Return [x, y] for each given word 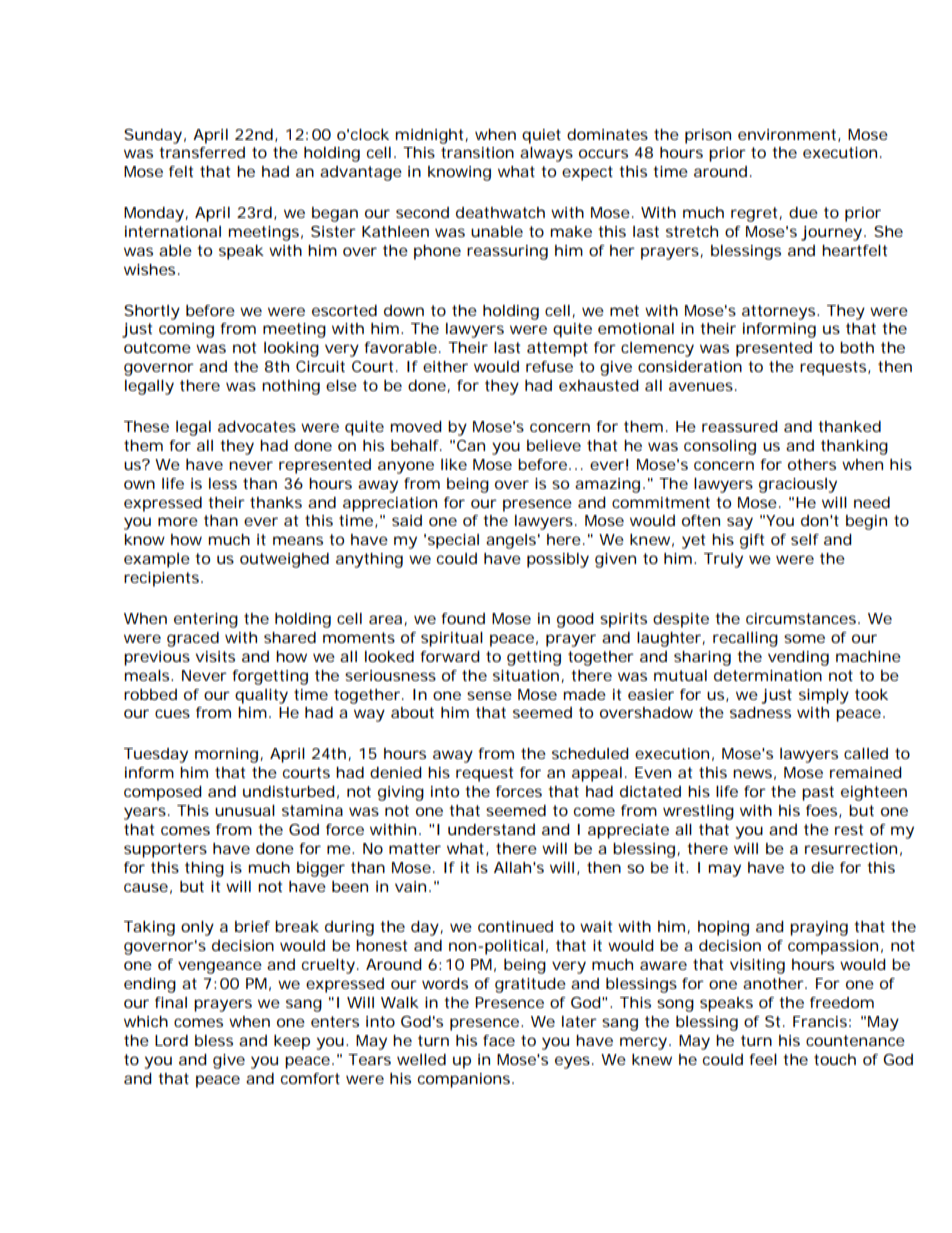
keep [292, 1042]
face [499, 1040]
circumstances [803, 618]
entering [206, 620]
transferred [202, 152]
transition [477, 152]
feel [763, 1059]
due [803, 212]
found [463, 618]
